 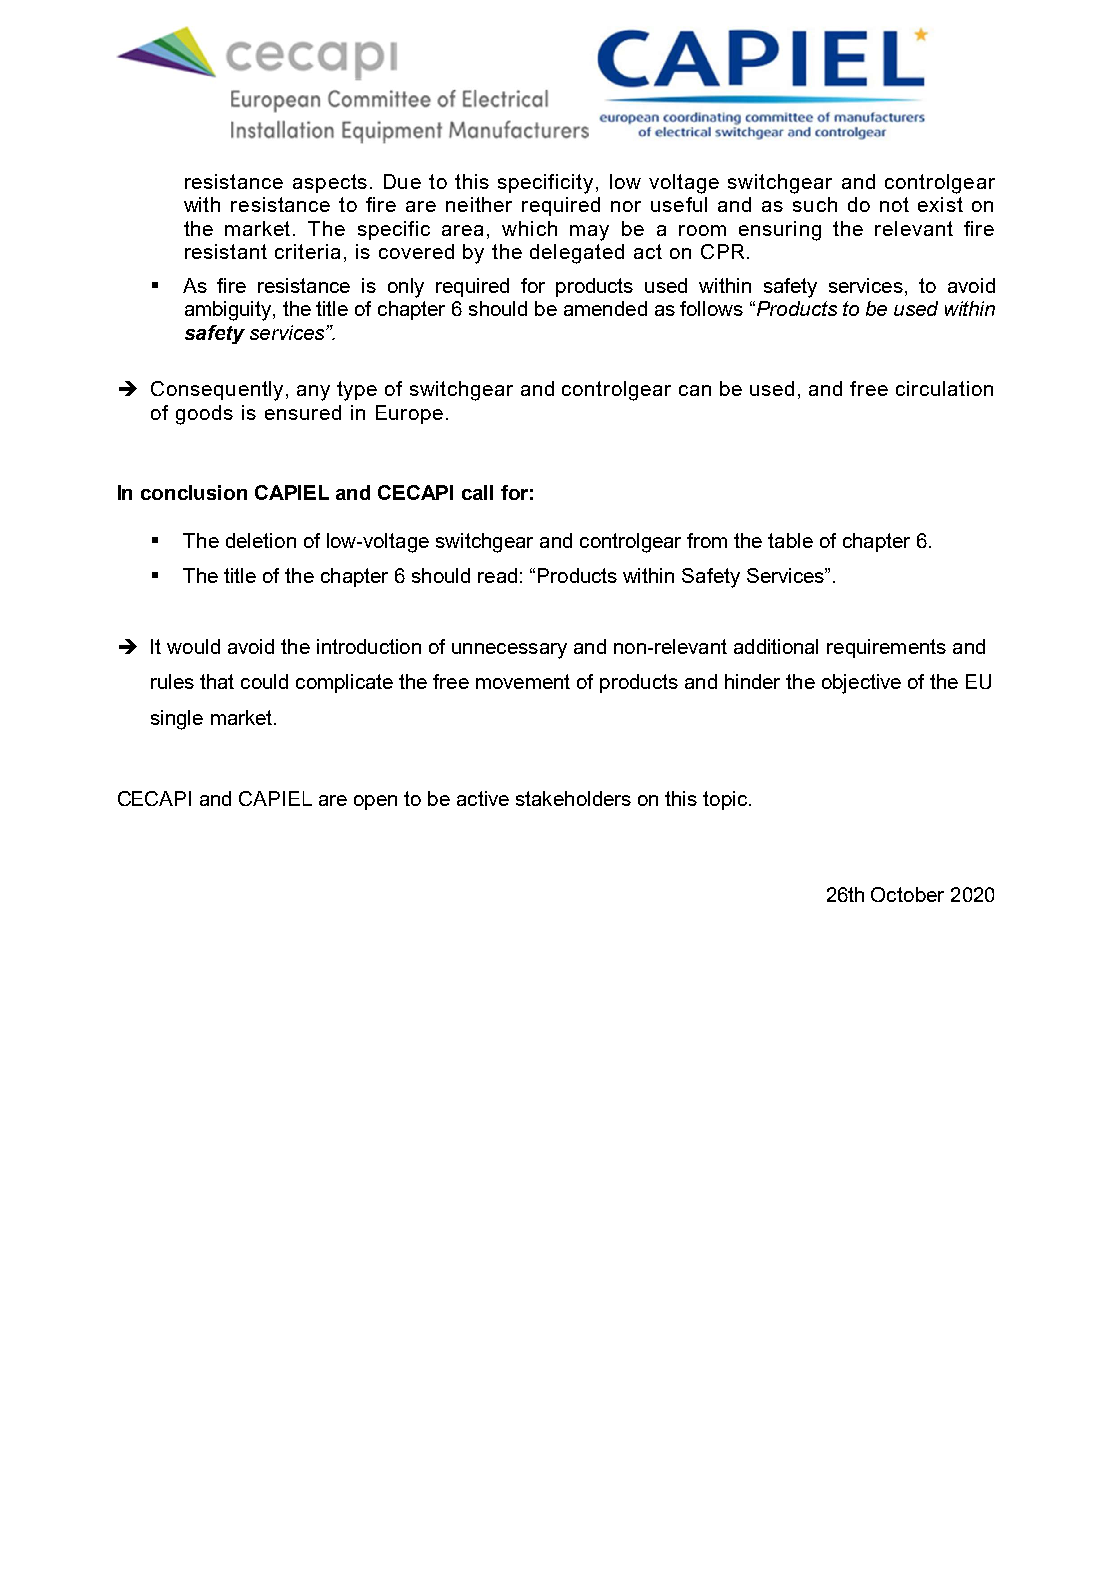 What do you see at coordinates (790, 540) in the screenshot?
I see `table` at bounding box center [790, 540].
